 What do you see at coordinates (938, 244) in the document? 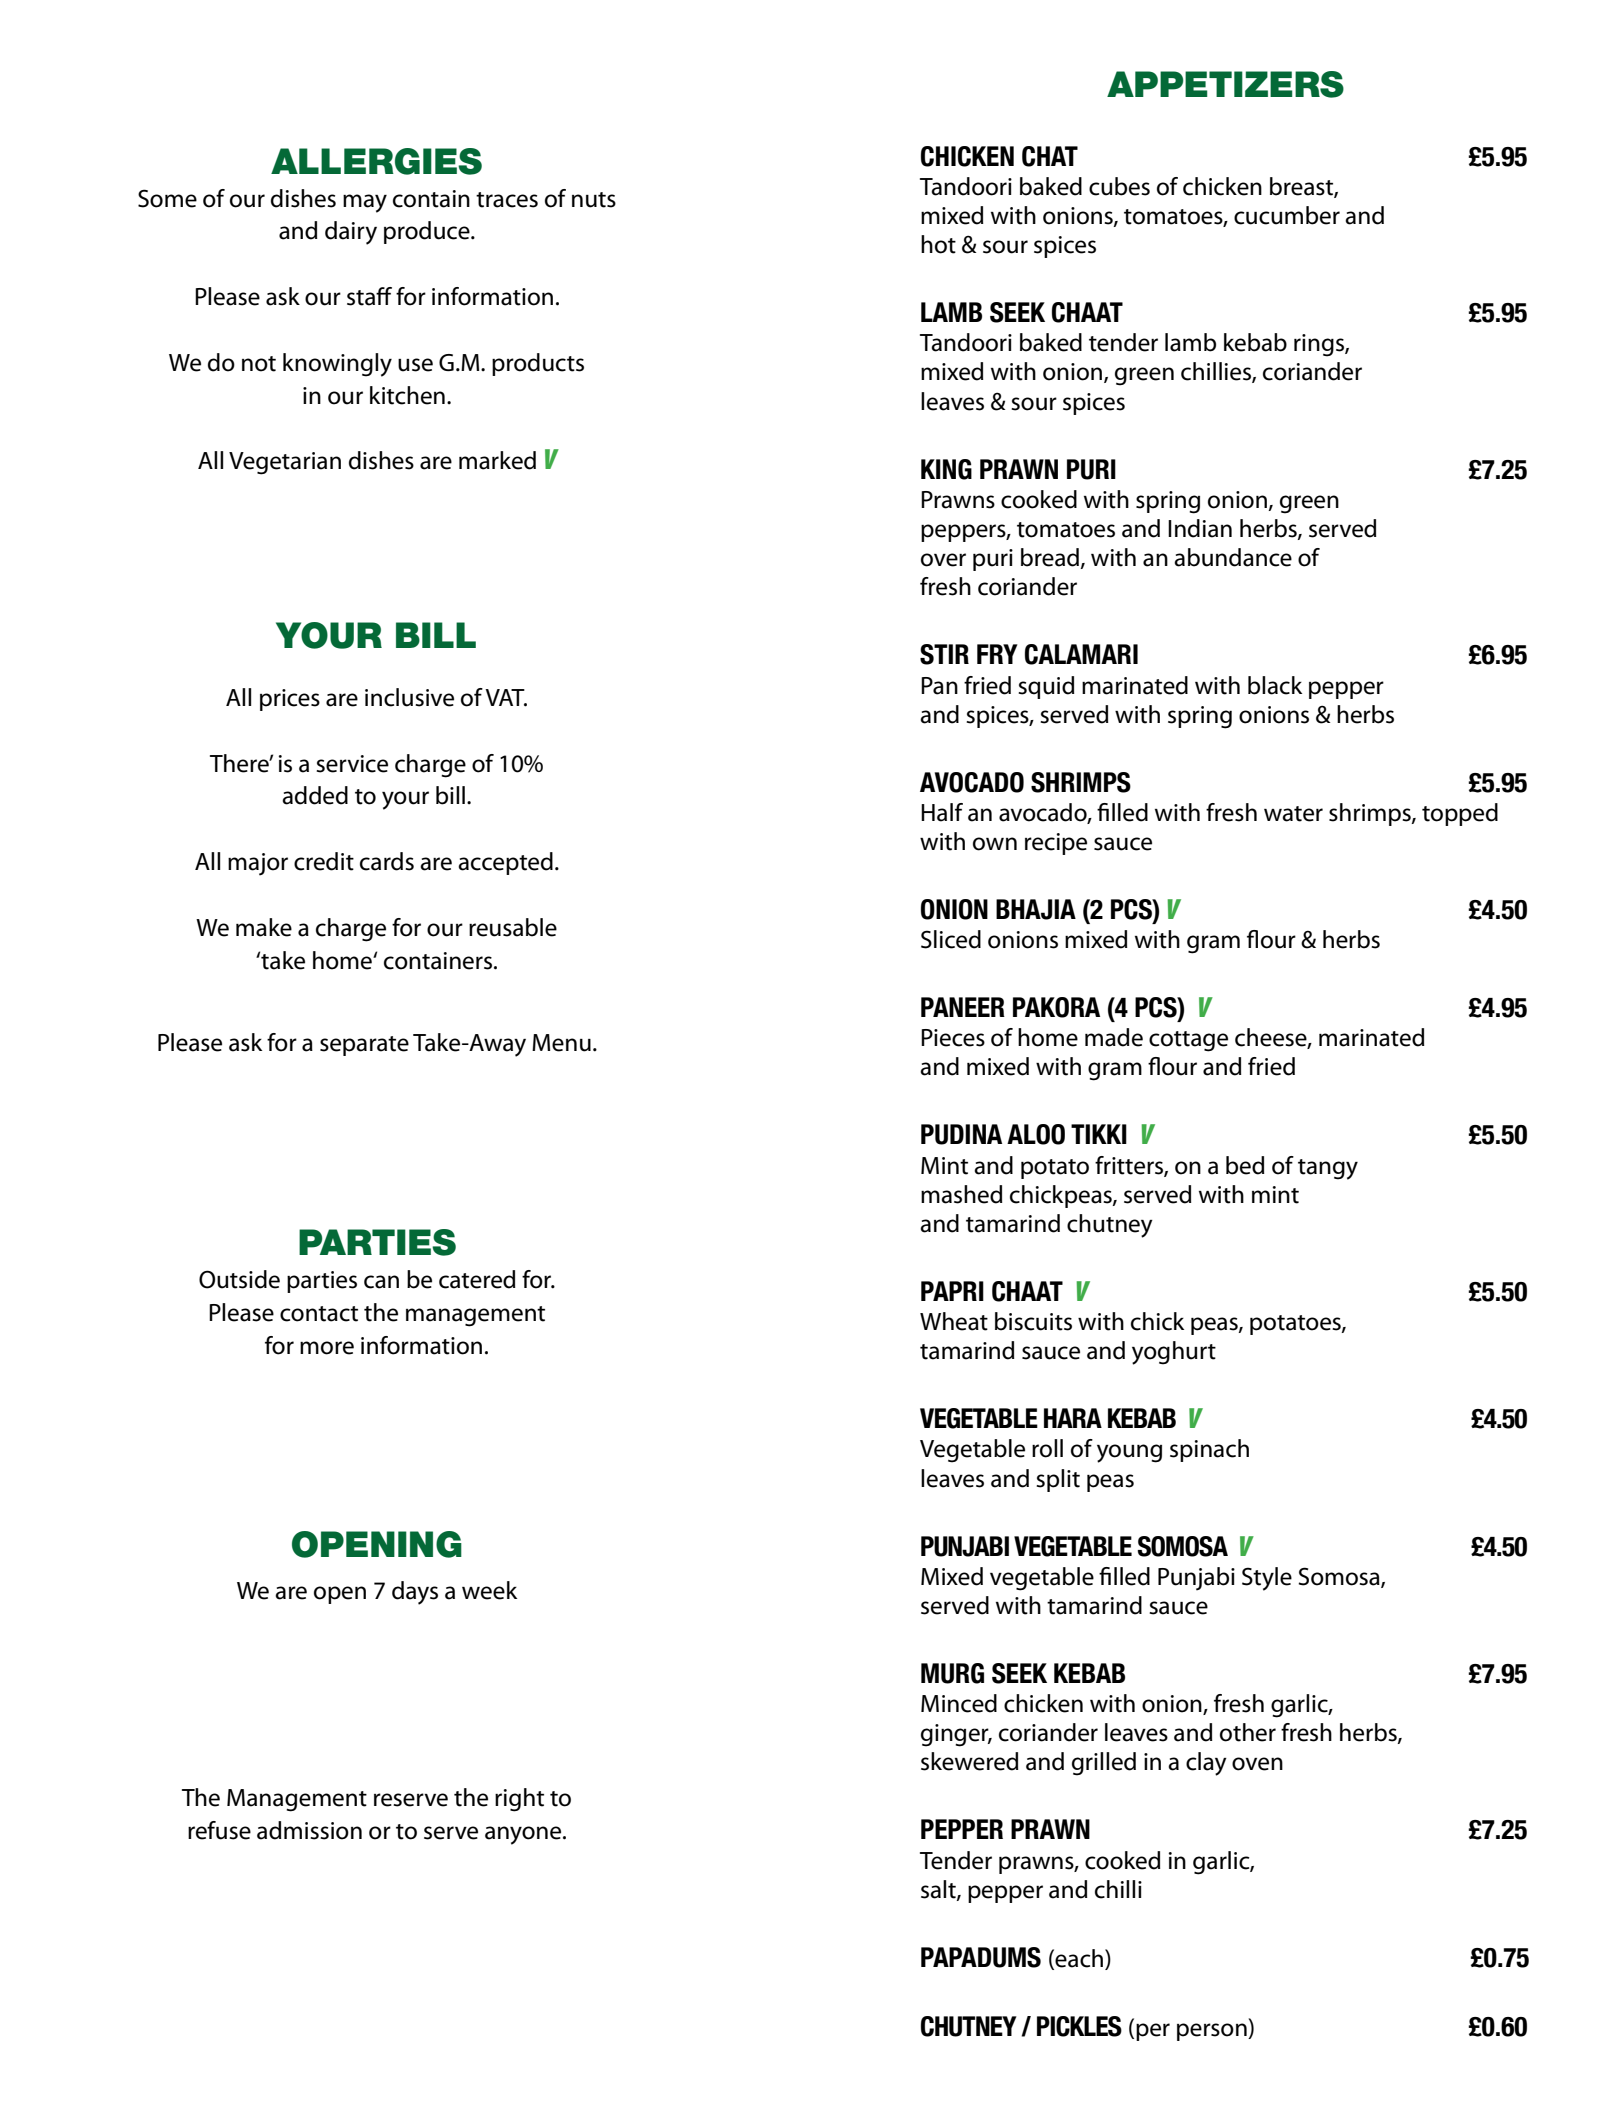
I see `hot` at bounding box center [938, 244].
